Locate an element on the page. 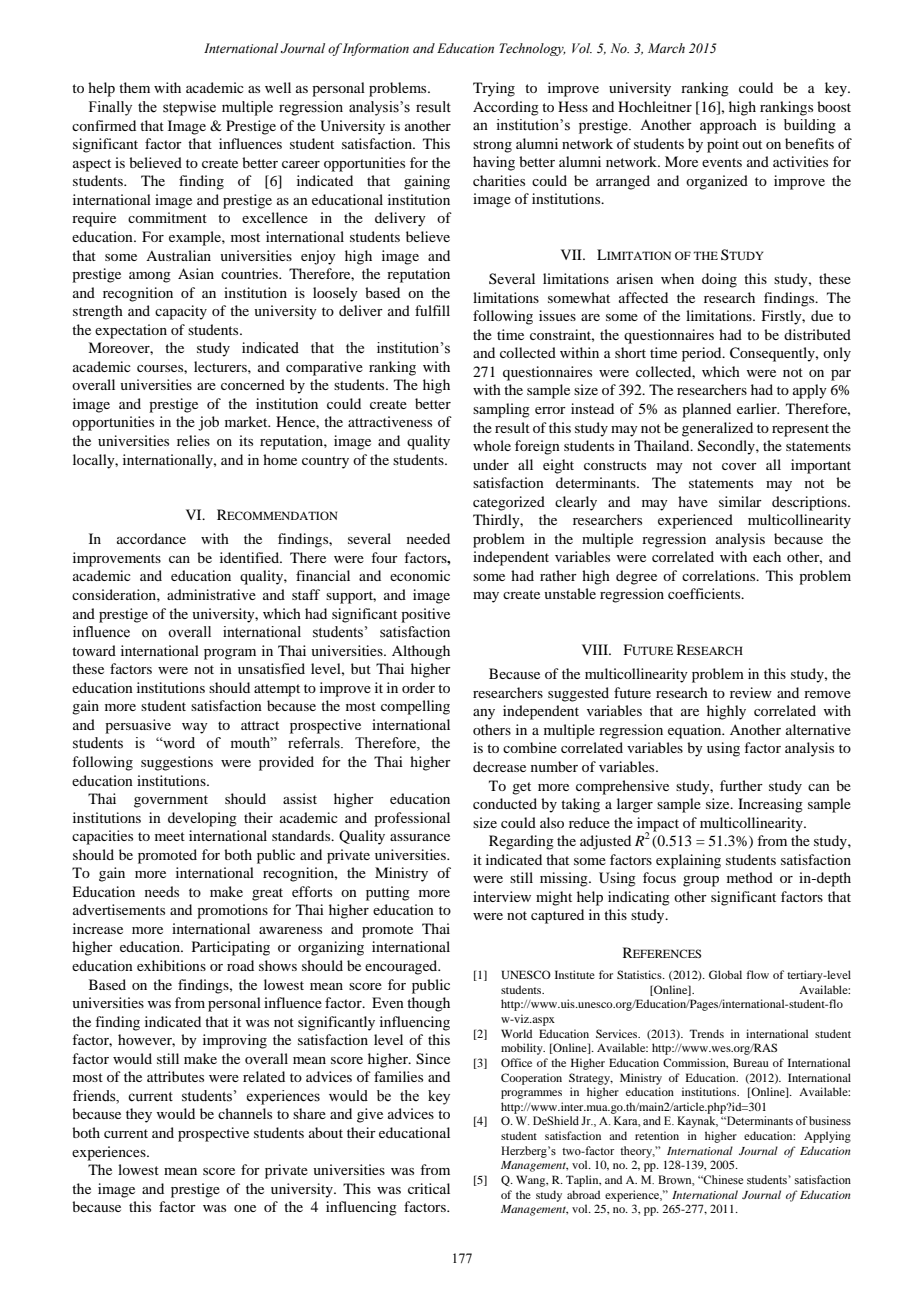 The image size is (924, 1308). administrative is located at coordinates (211, 594).
